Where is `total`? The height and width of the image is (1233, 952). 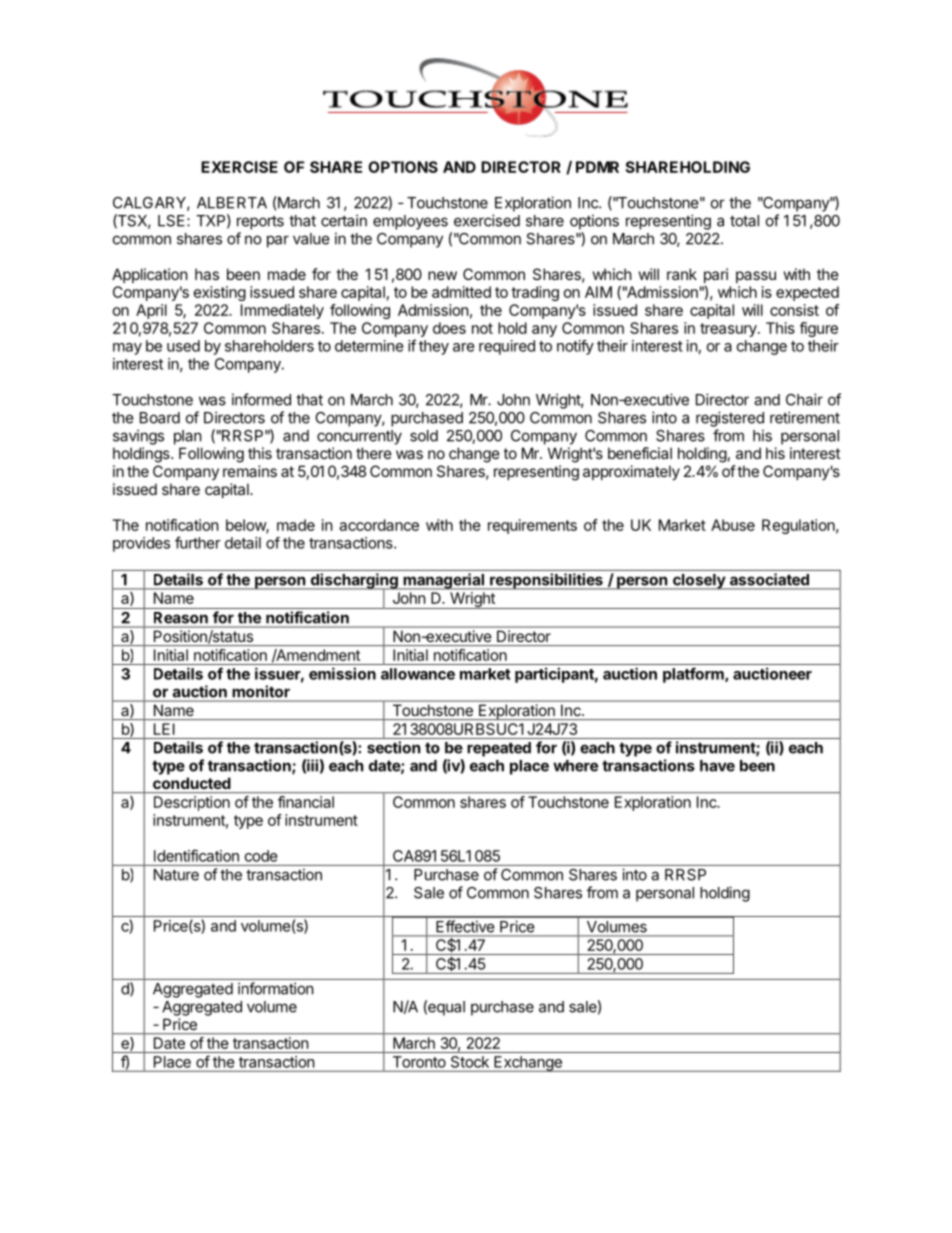 total is located at coordinates (744, 221).
